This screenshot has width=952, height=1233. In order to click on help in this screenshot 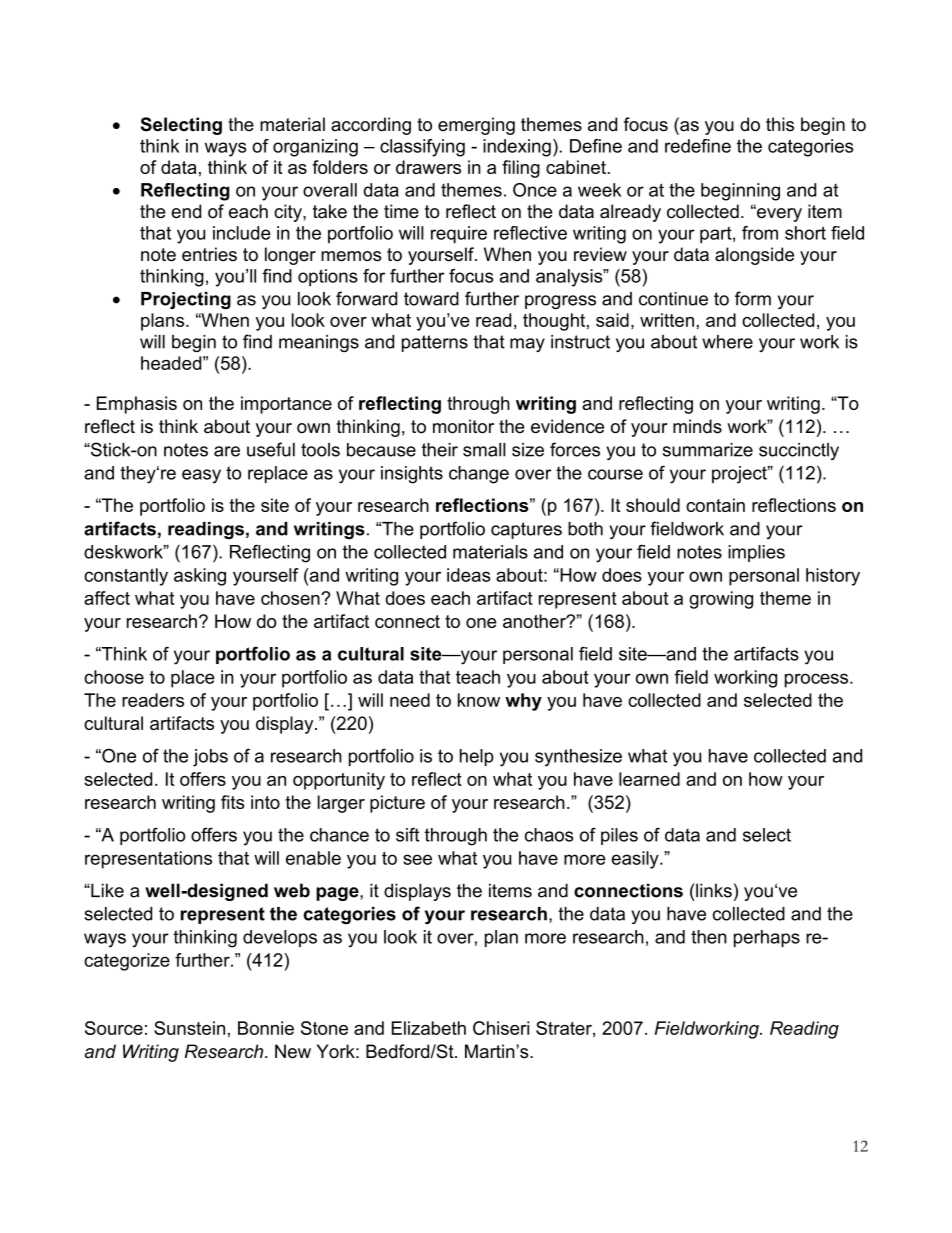, I will do `click(477, 757)`.
